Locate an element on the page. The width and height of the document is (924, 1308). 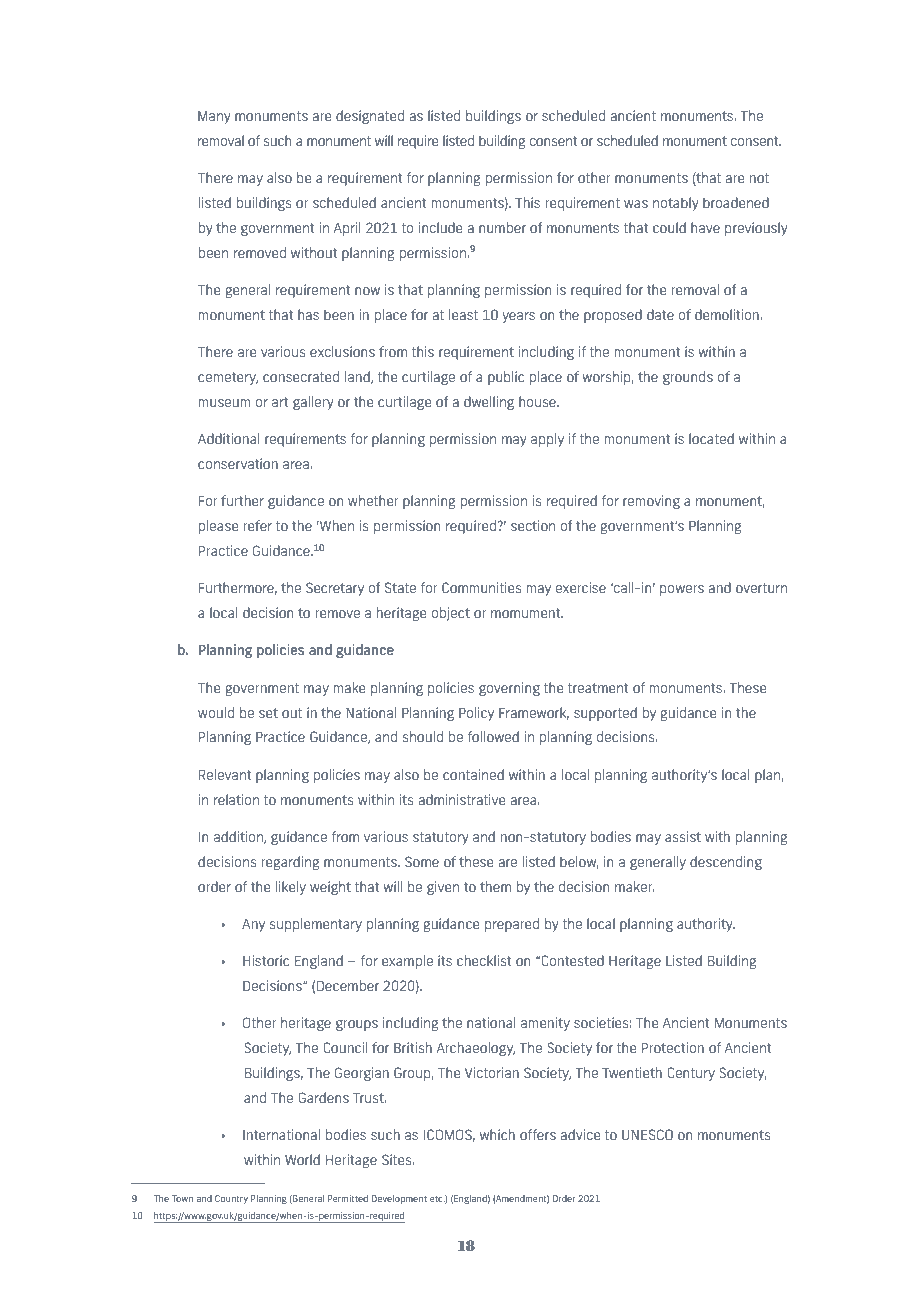
governing is located at coordinates (509, 689).
